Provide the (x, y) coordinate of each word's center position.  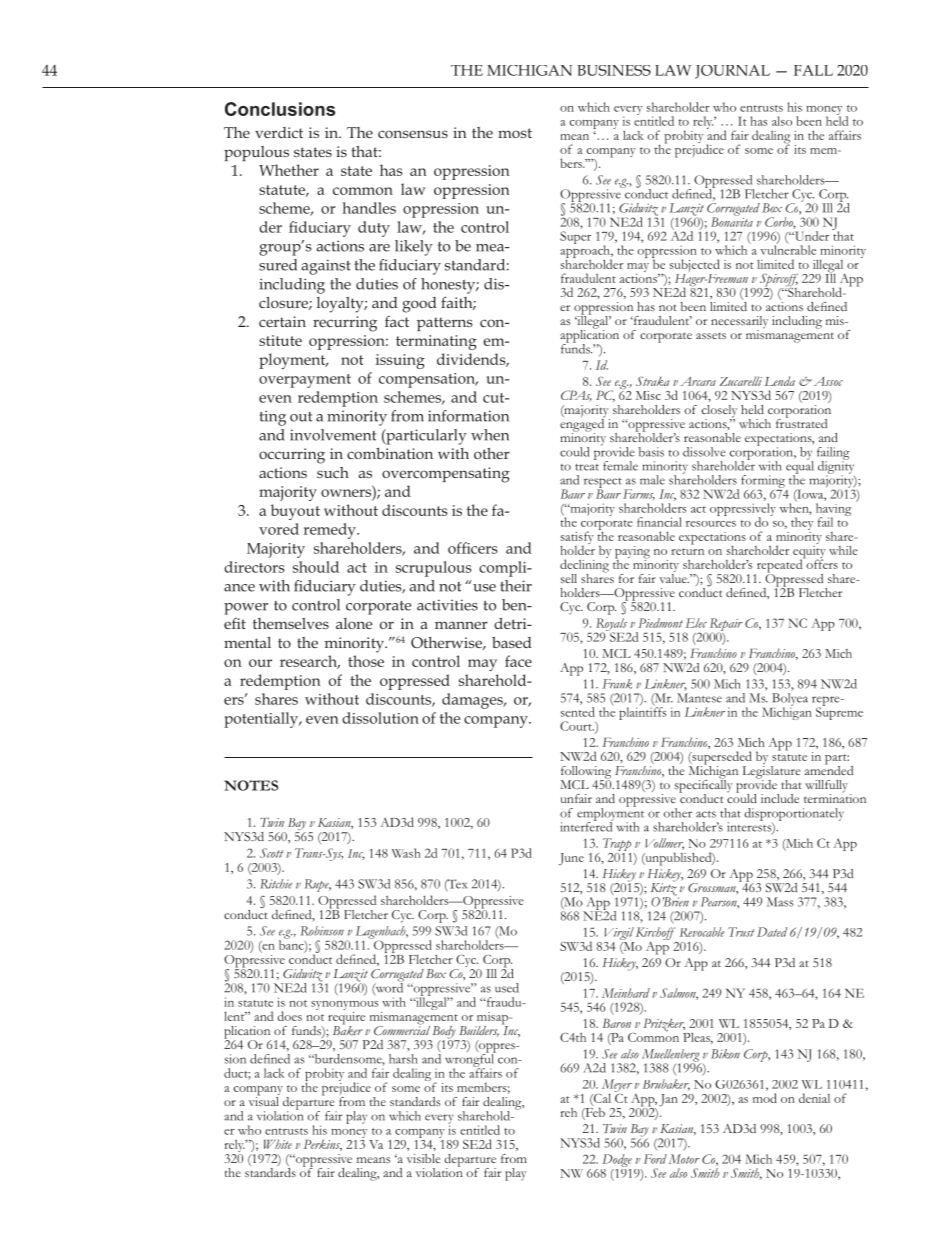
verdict (279, 132)
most (515, 133)
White (278, 1144)
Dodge (617, 1160)
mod (765, 1098)
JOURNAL (732, 72)
